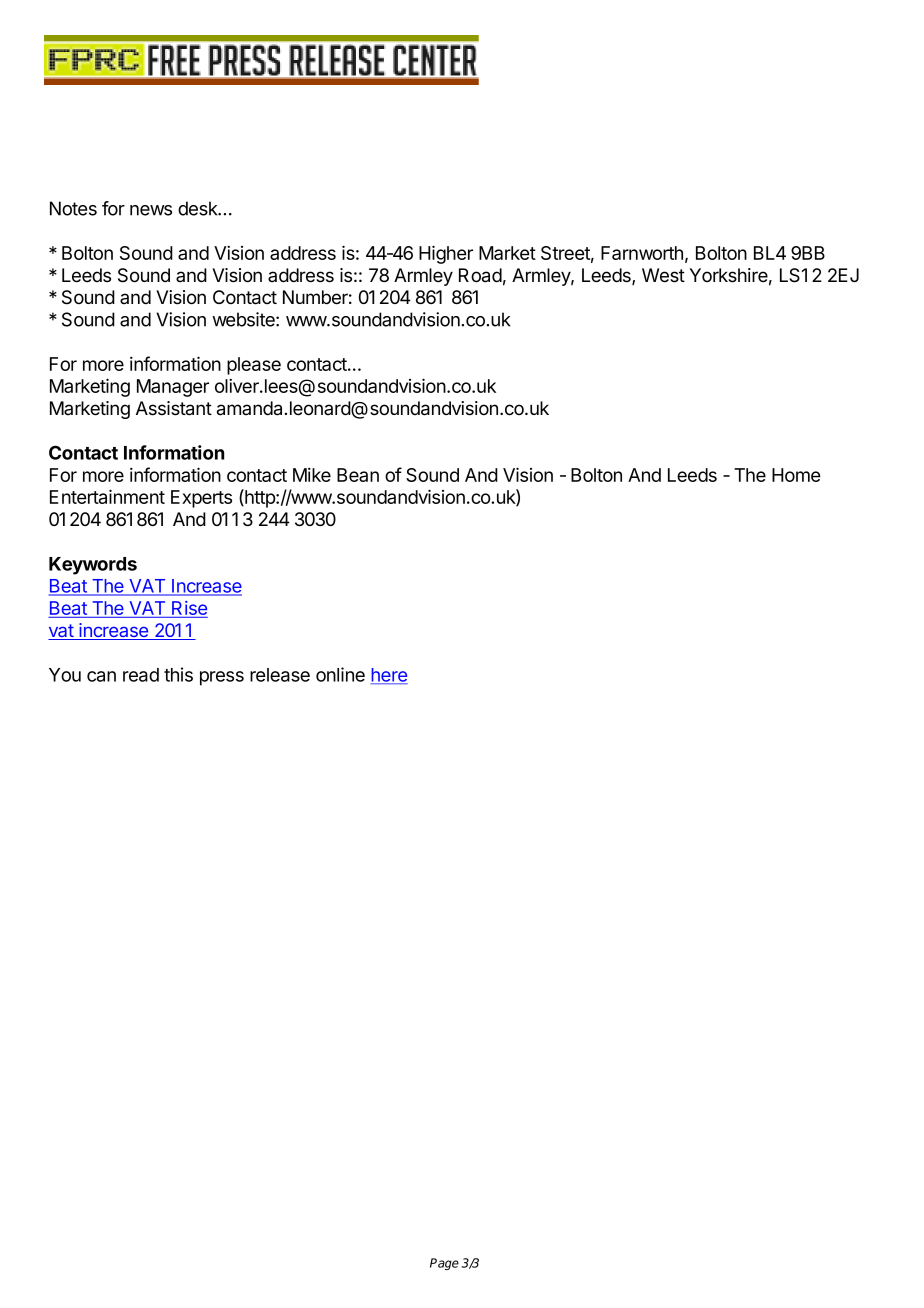  Describe the element at coordinates (101, 676) in the screenshot. I see `can` at that location.
